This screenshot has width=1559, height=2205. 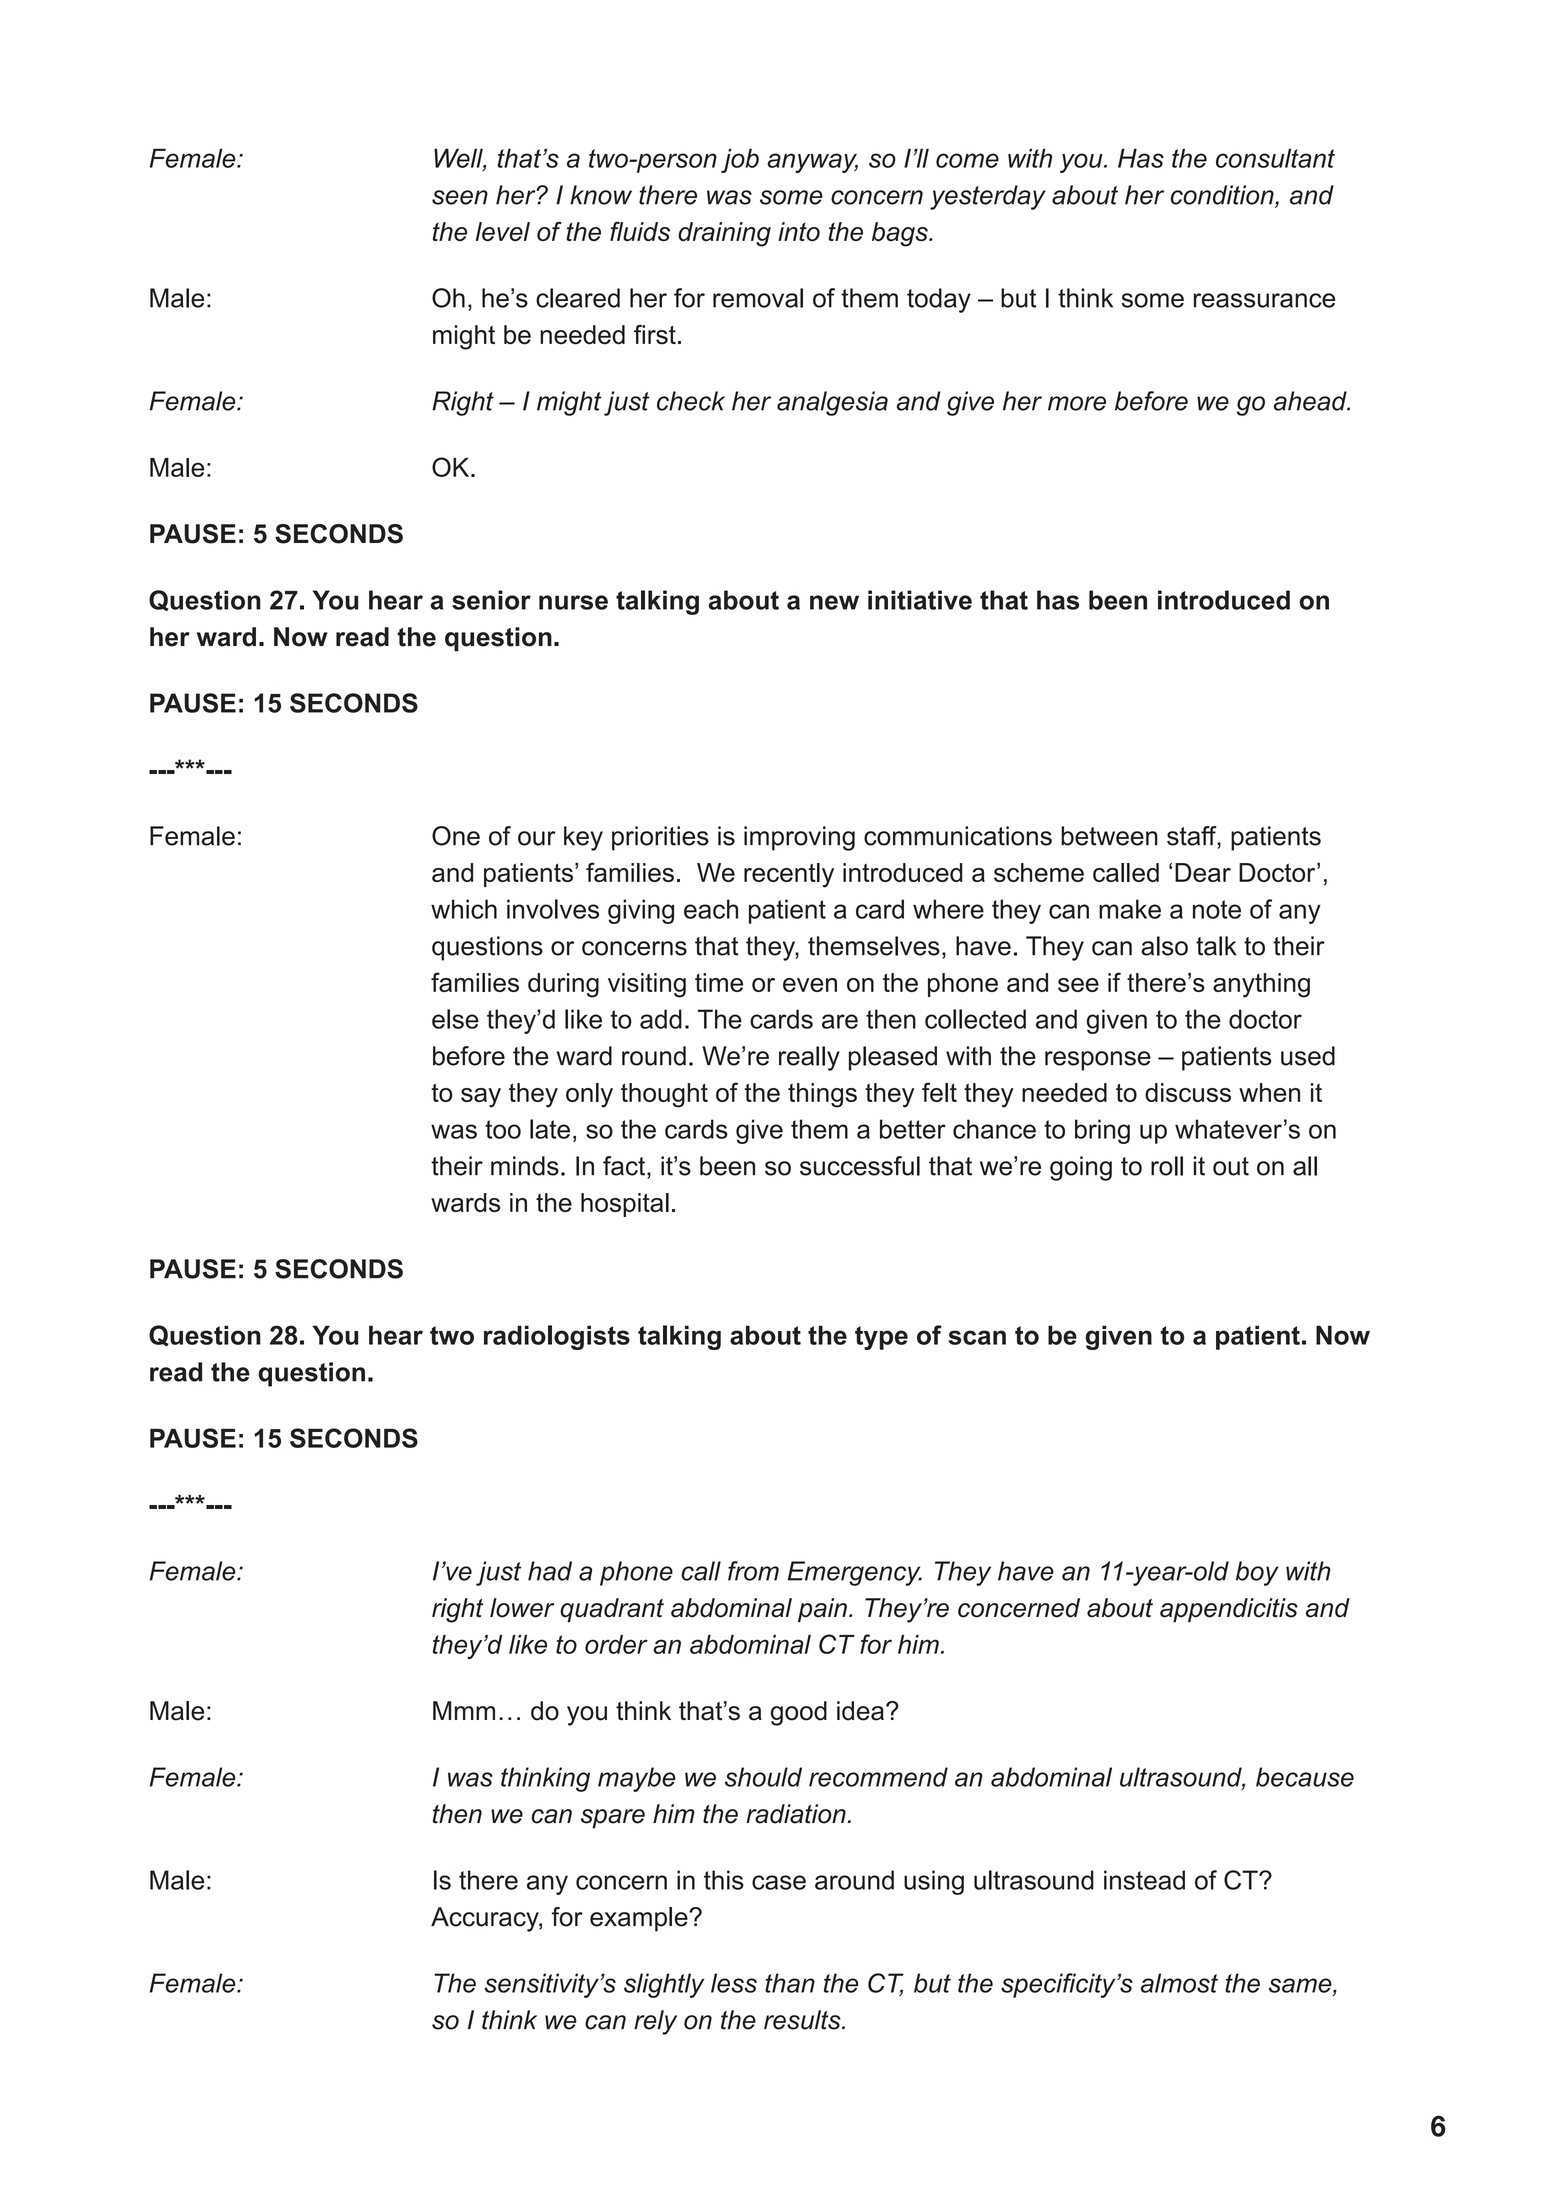 What do you see at coordinates (901, 234) in the screenshot?
I see `bags` at bounding box center [901, 234].
